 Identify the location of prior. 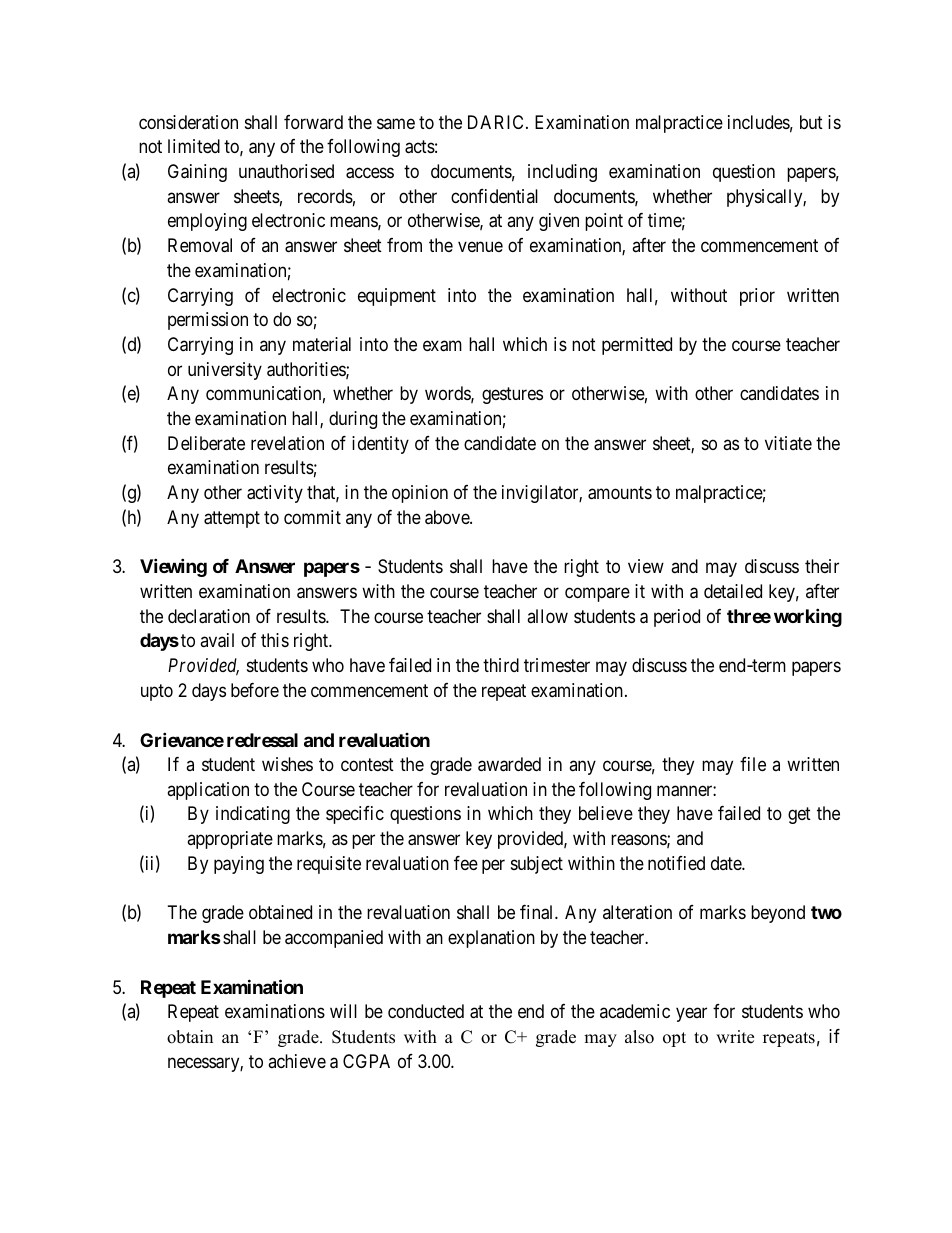
(757, 297).
